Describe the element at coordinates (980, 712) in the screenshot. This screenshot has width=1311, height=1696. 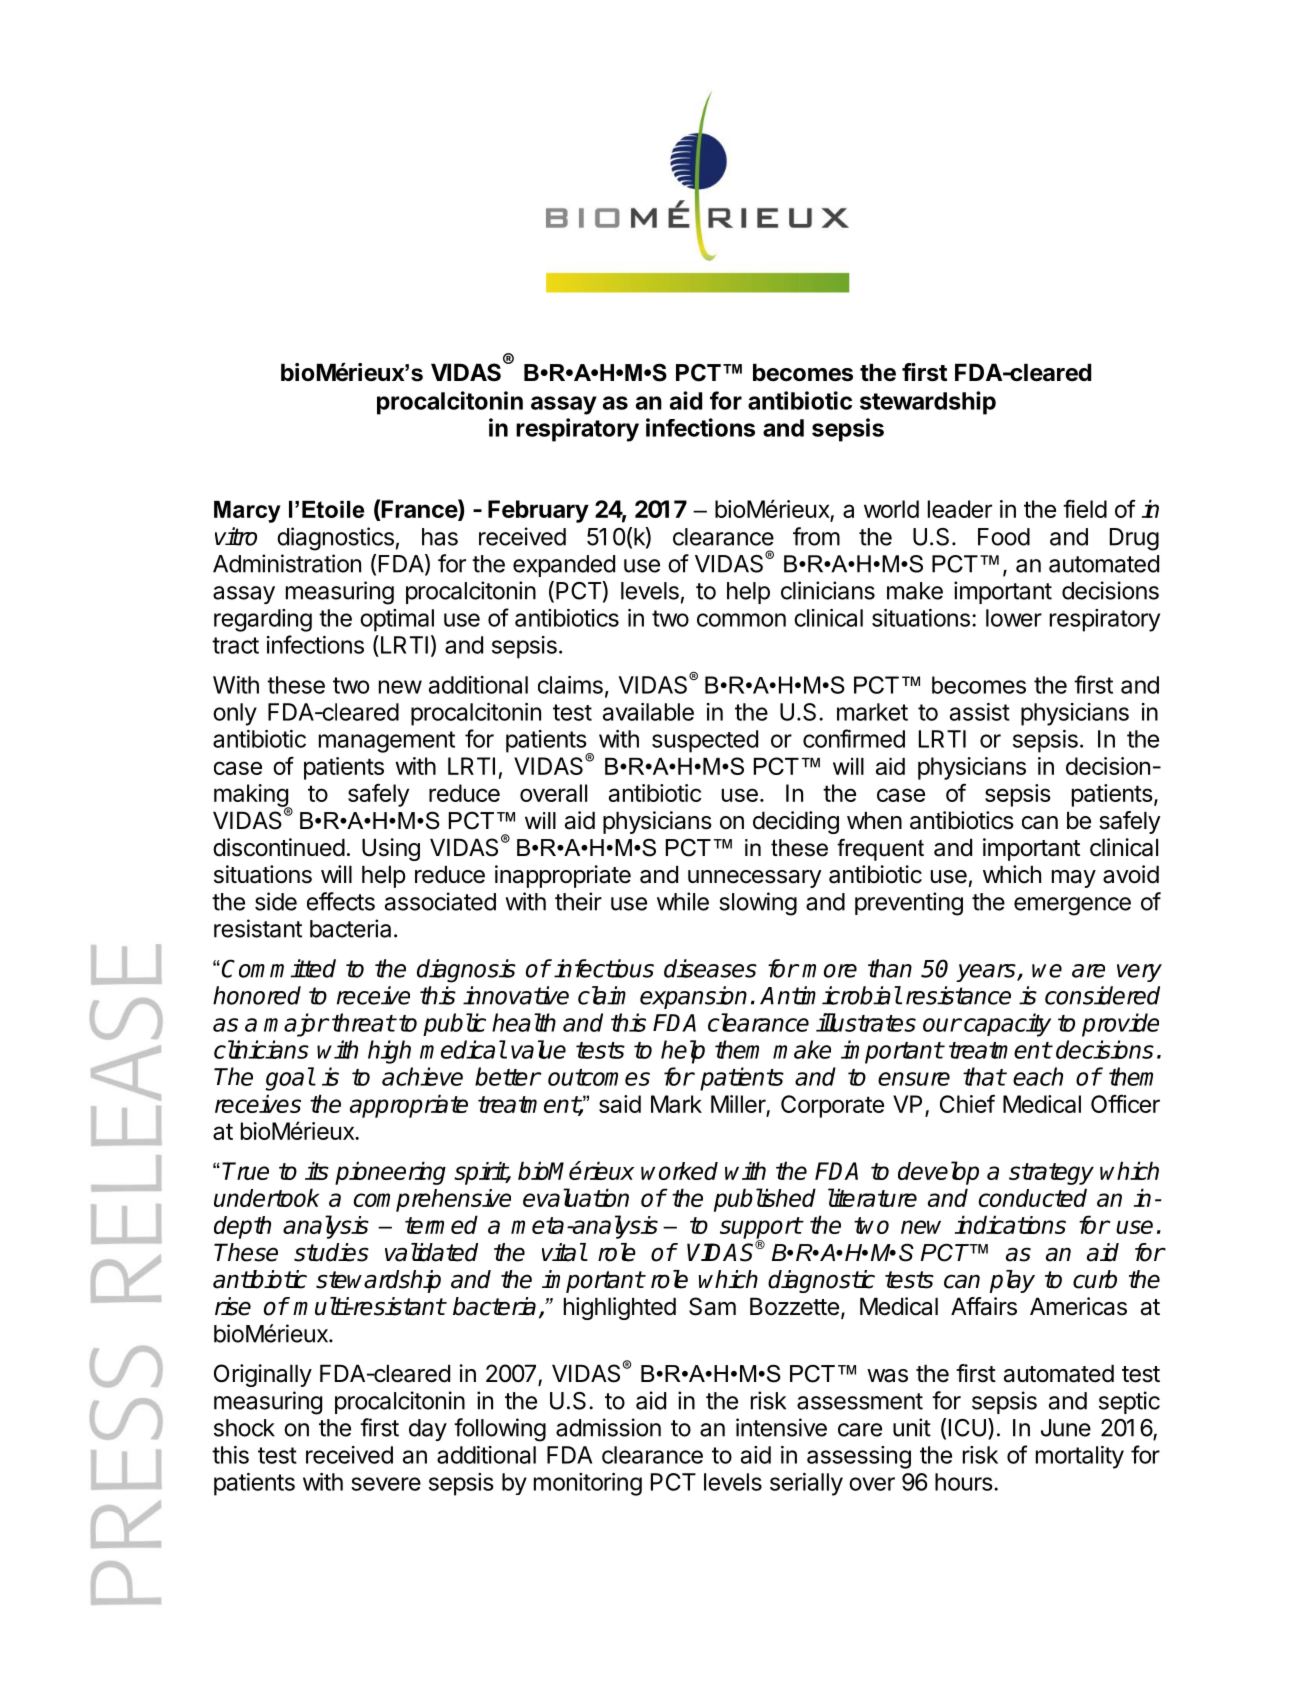
I see `assist` at that location.
